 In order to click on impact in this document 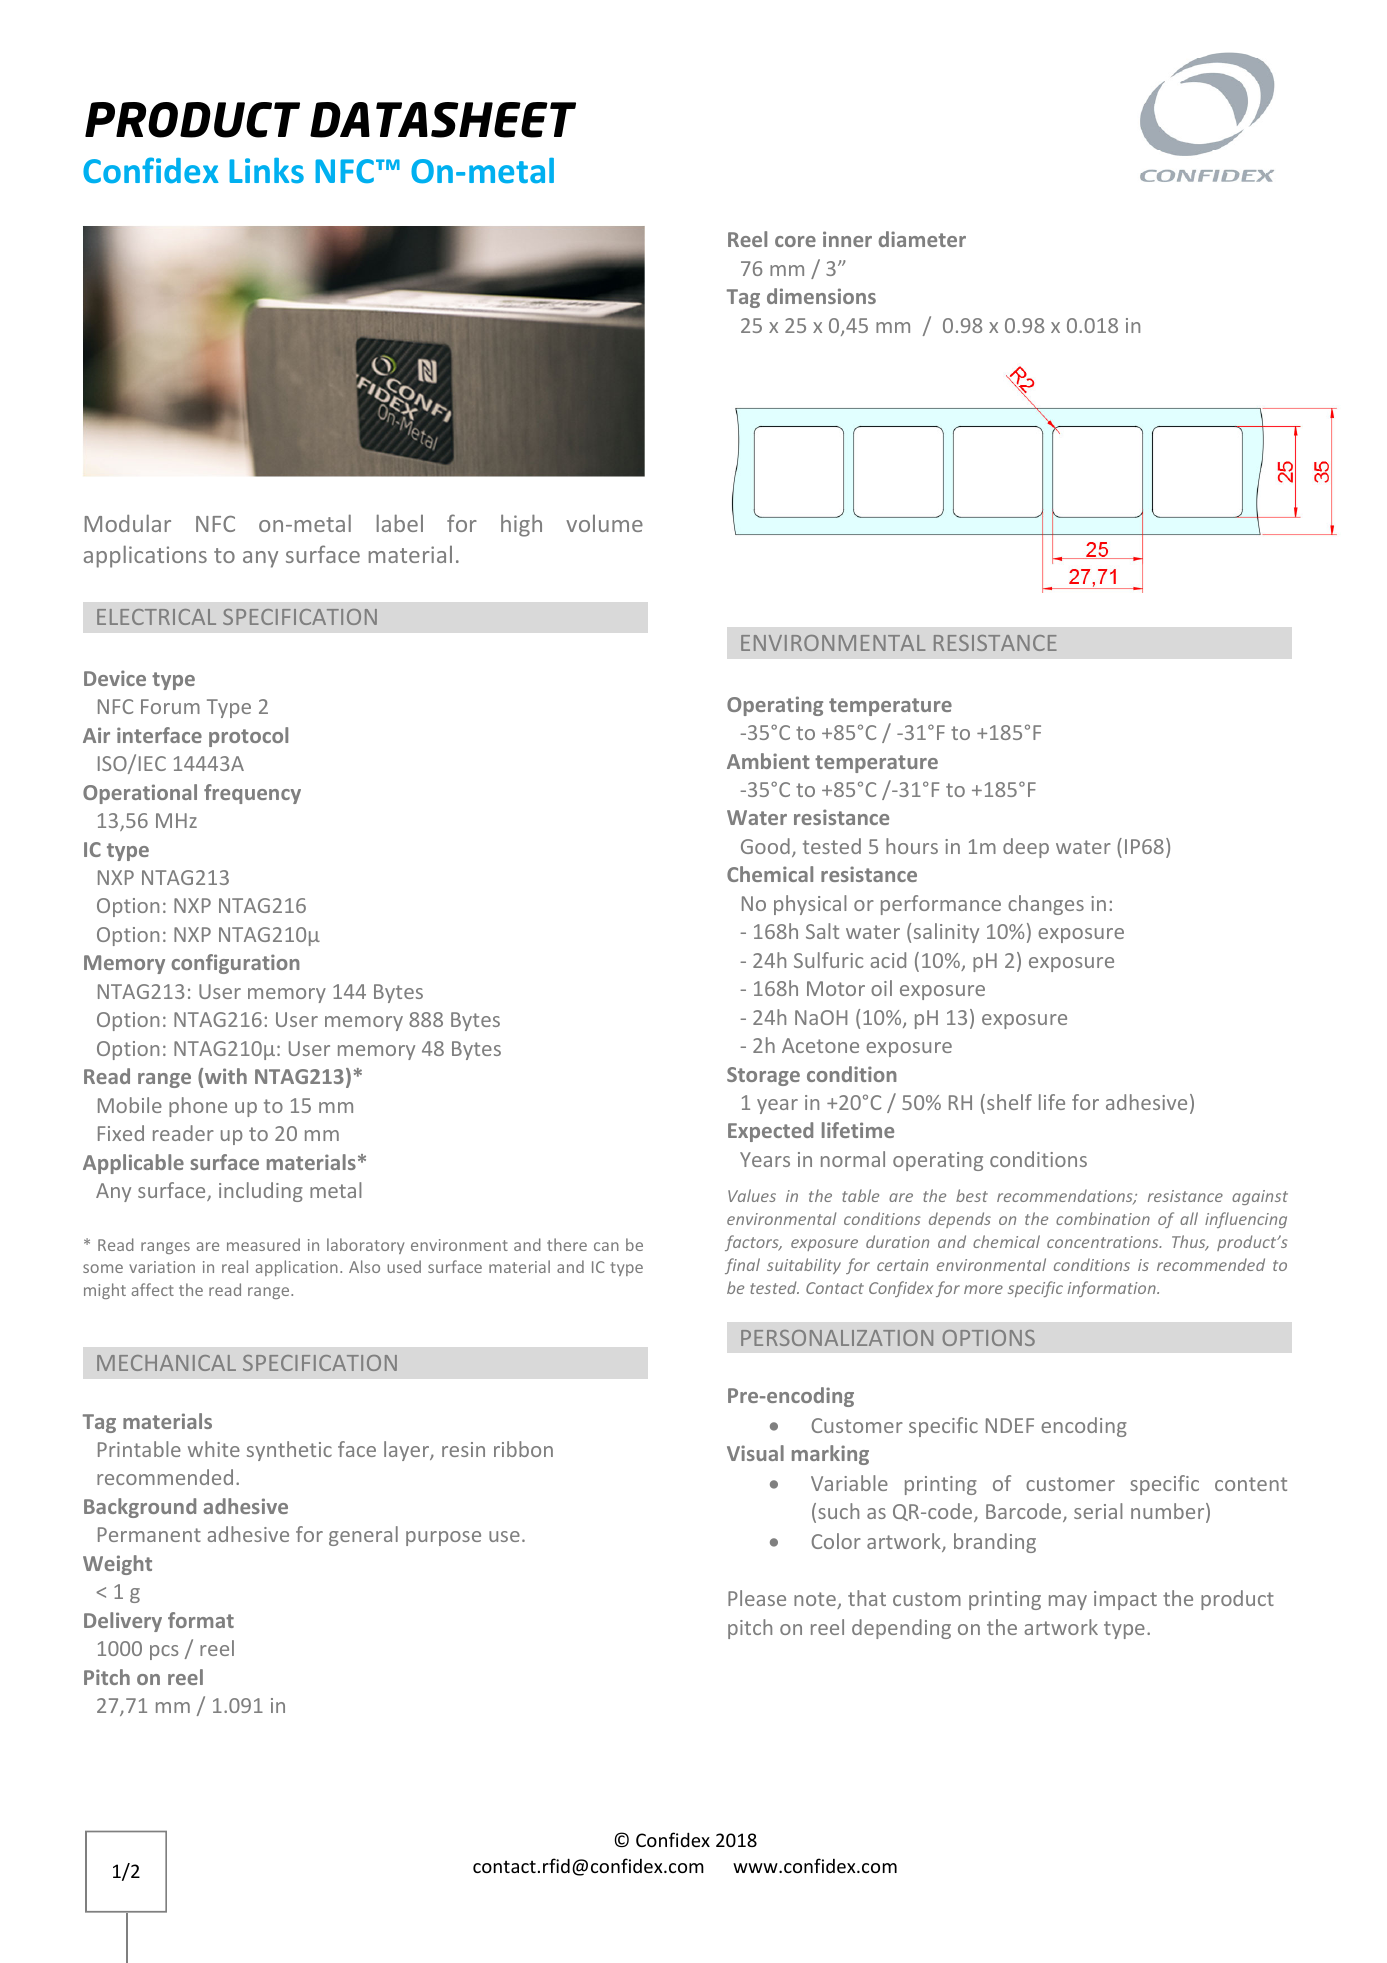, I will do `click(1125, 1600)`.
